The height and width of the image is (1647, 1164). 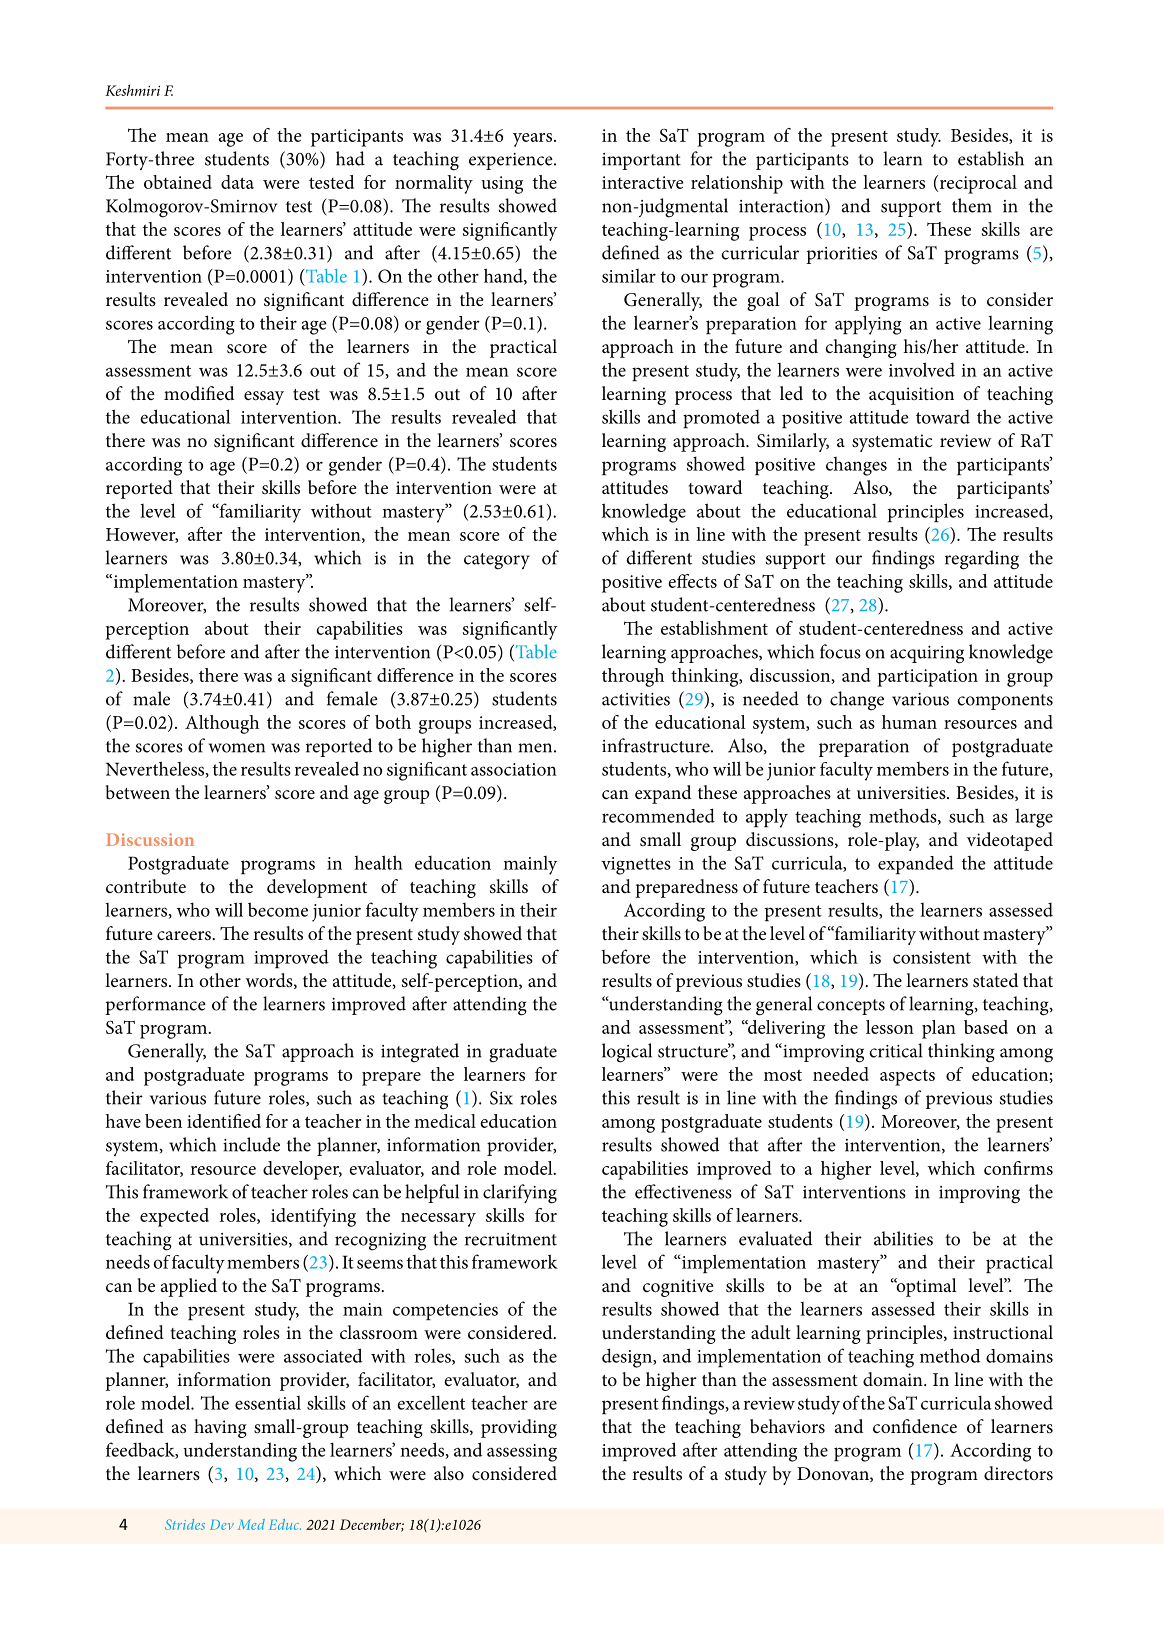 What do you see at coordinates (972, 205) in the image?
I see `them` at bounding box center [972, 205].
